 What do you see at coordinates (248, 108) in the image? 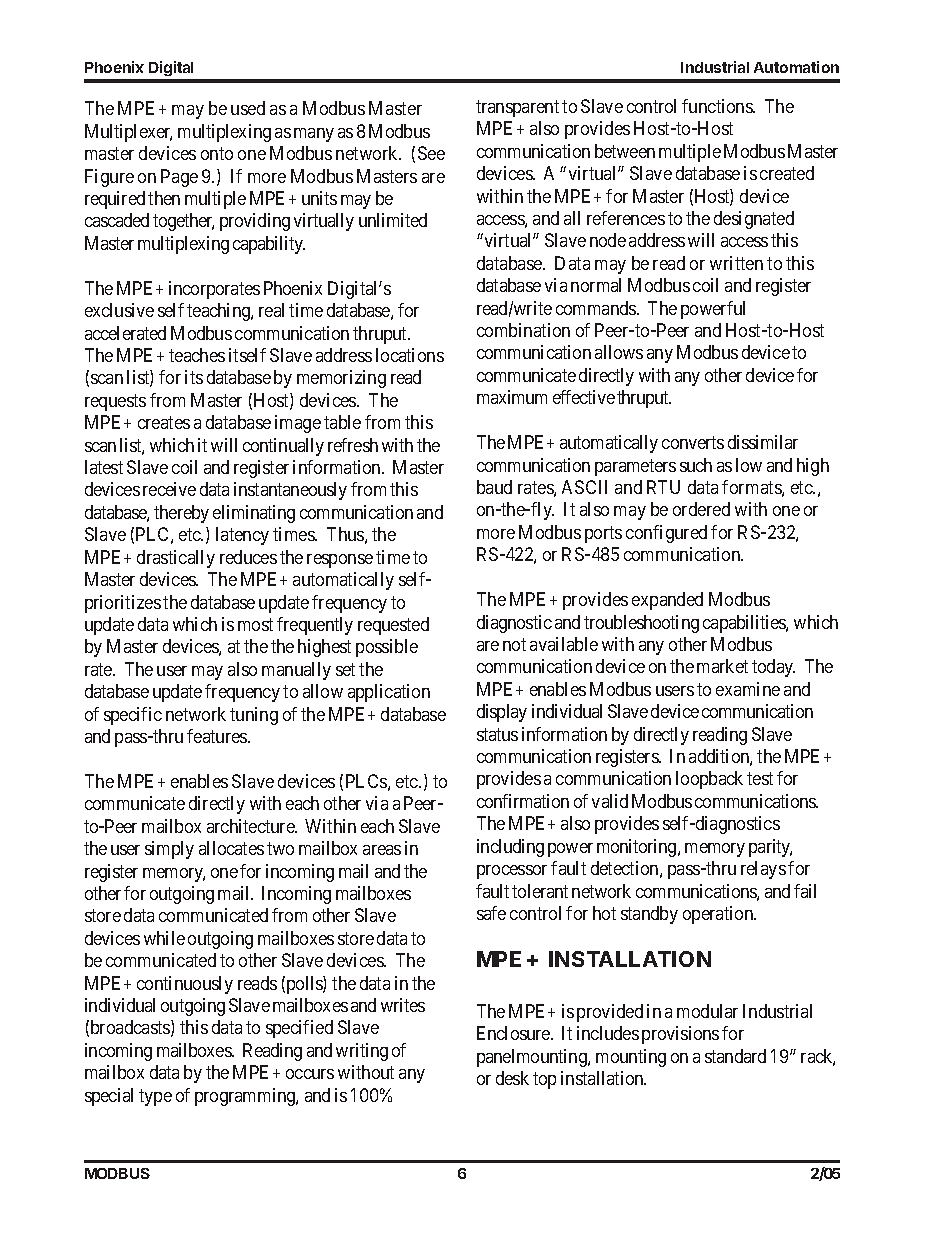
I see `used` at bounding box center [248, 108].
